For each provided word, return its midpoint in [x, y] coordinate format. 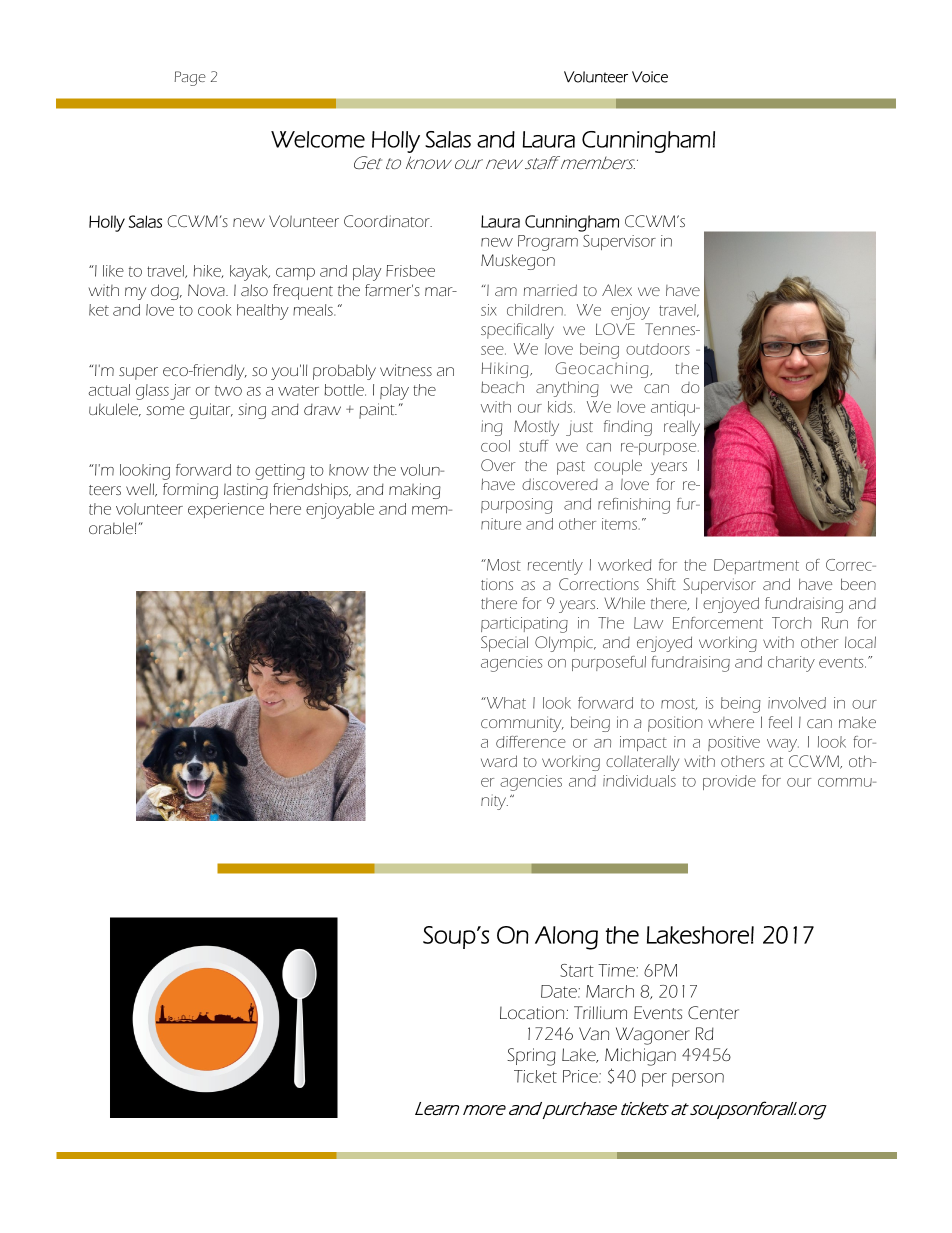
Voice [650, 77]
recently [555, 567]
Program [548, 243]
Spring [531, 1057]
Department [756, 566]
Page [190, 78]
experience [226, 510]
